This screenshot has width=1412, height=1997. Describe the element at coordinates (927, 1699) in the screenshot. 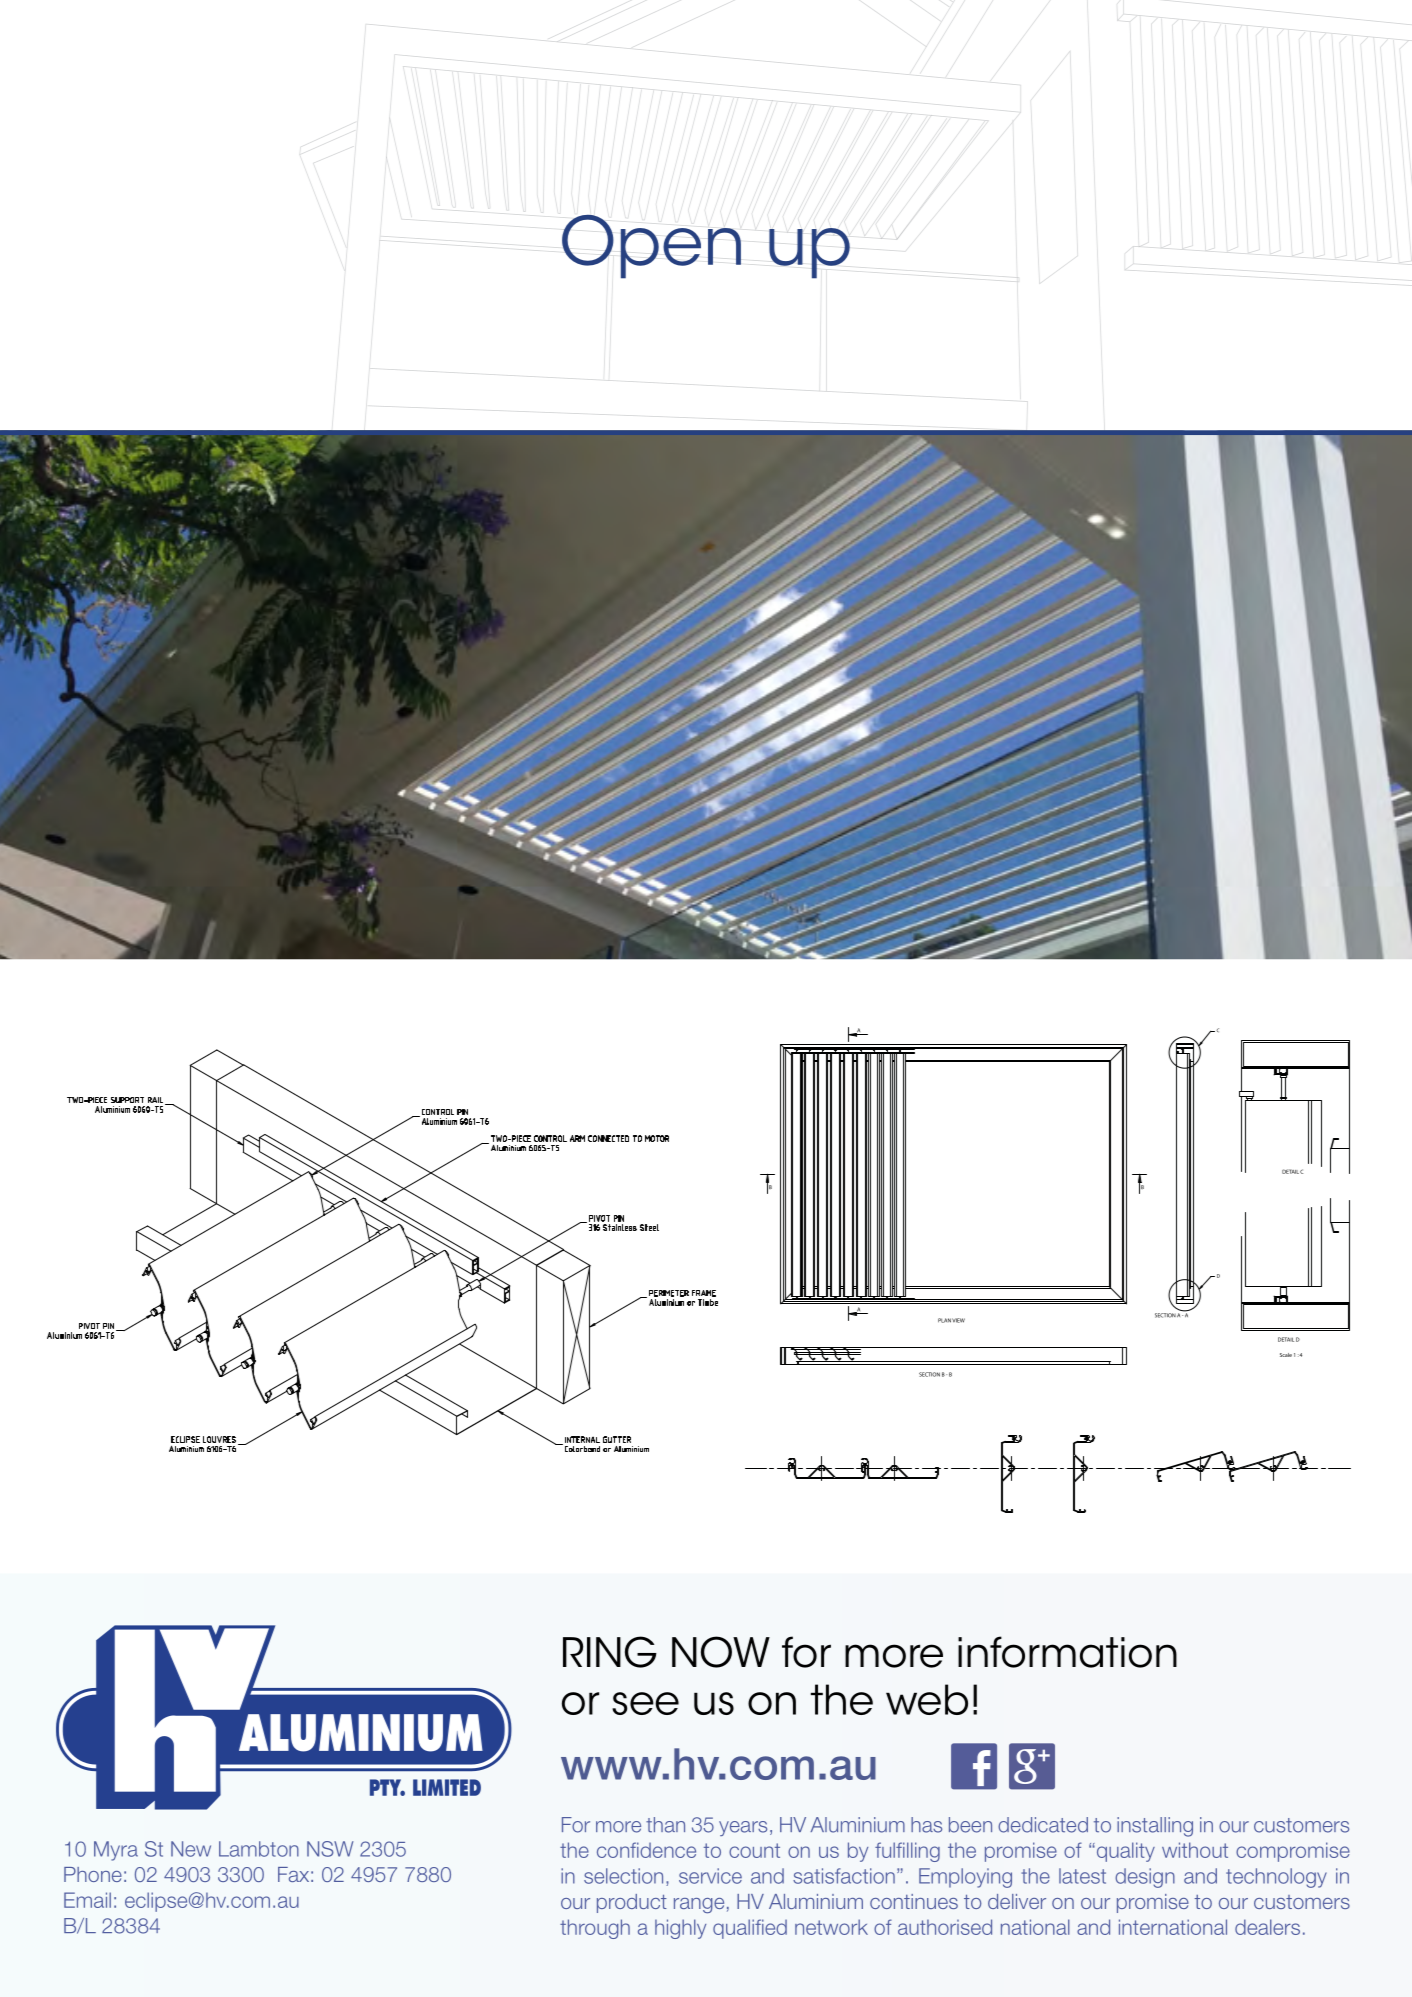

I see `web` at that location.
